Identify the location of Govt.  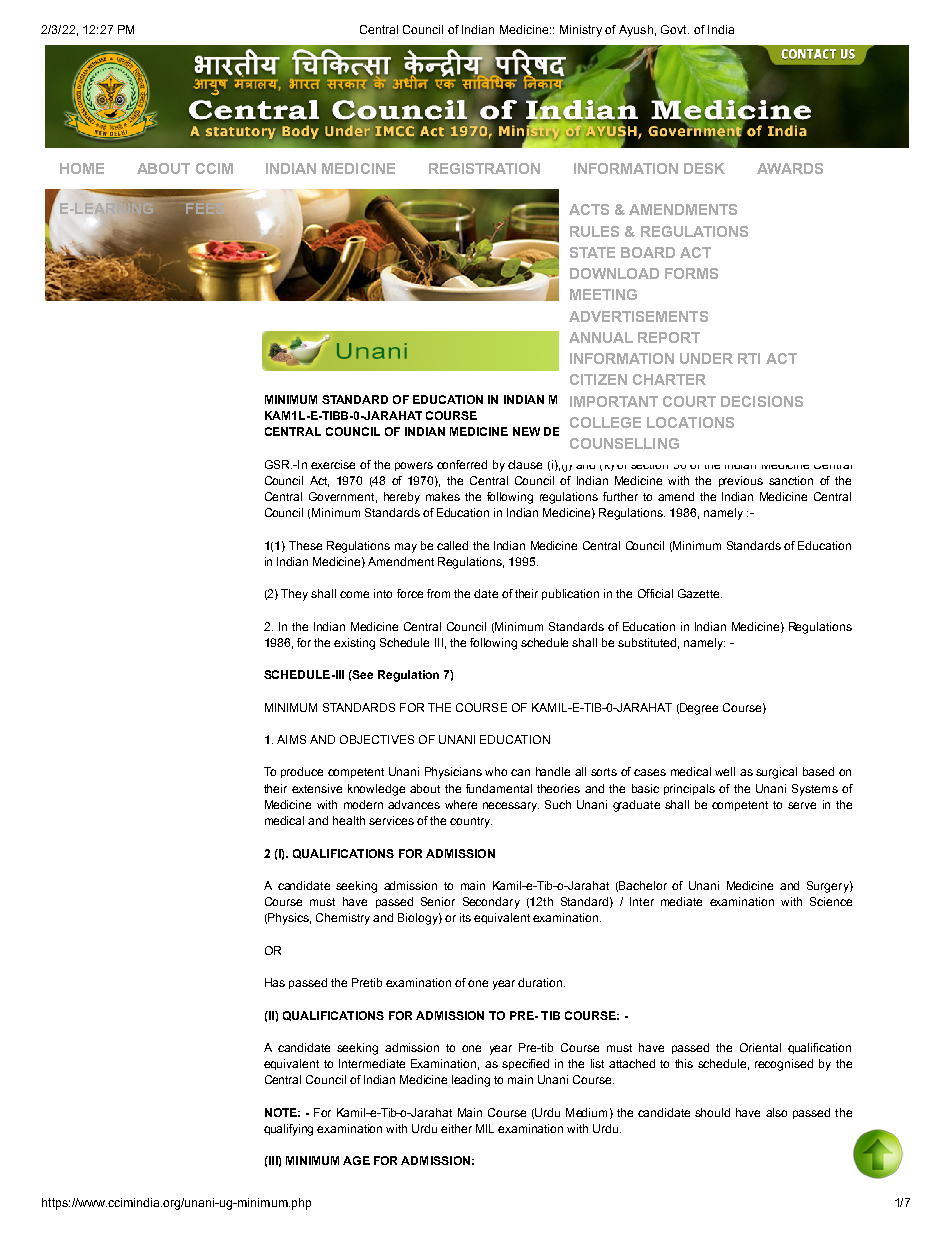
(675, 29).
